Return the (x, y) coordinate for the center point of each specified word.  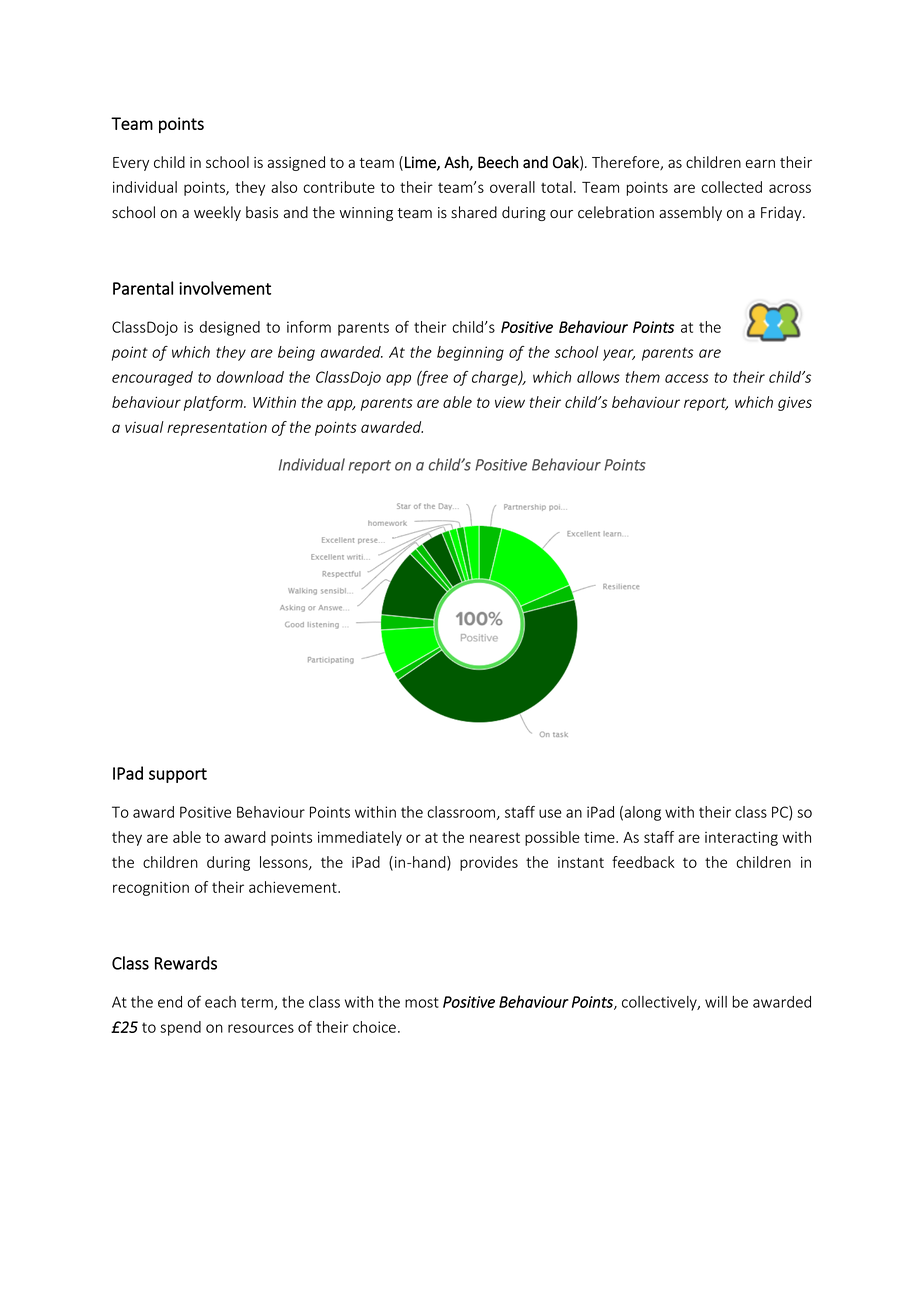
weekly (217, 213)
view (510, 402)
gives (795, 403)
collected (731, 187)
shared (474, 212)
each (220, 1002)
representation (217, 429)
